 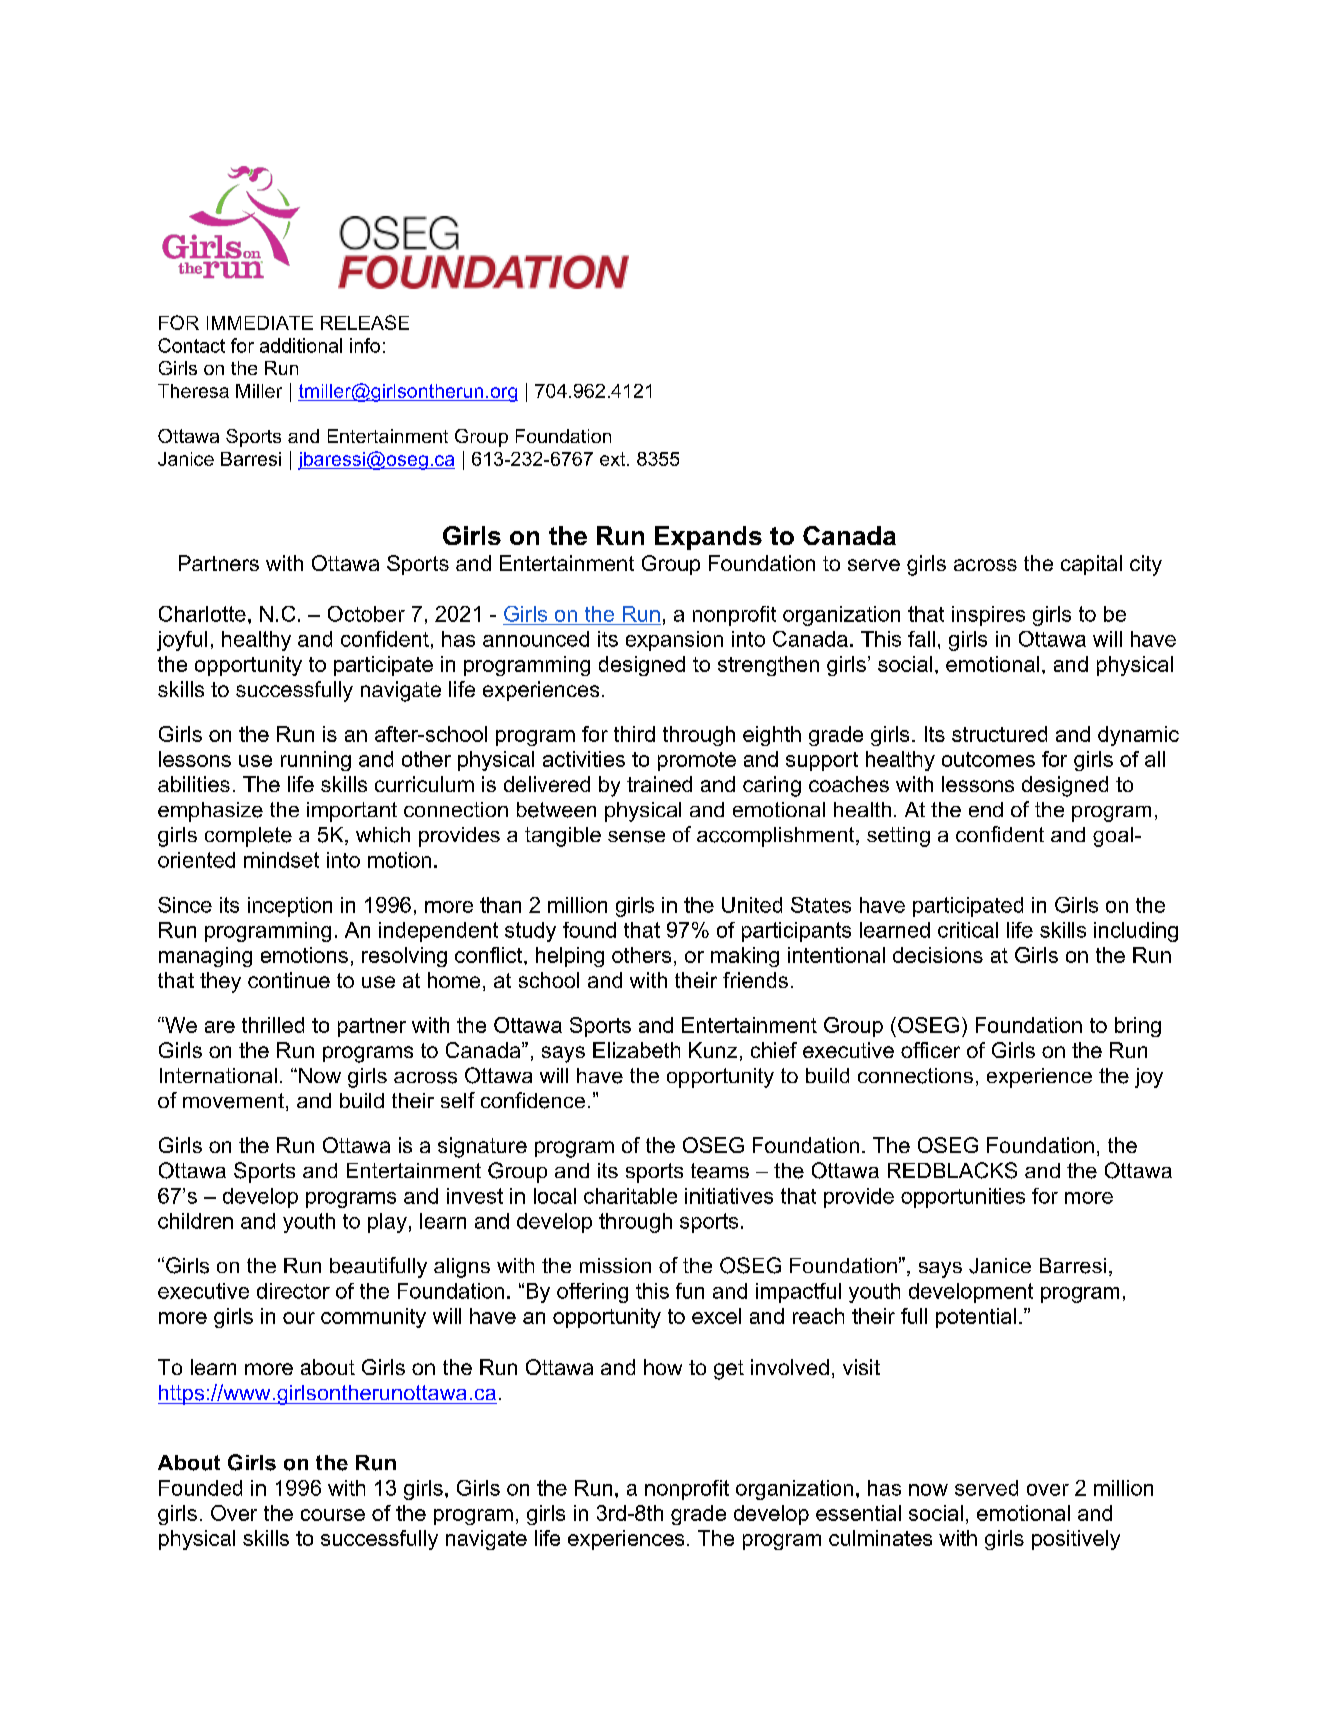 What do you see at coordinates (858, 1513) in the screenshot?
I see `essential` at bounding box center [858, 1513].
